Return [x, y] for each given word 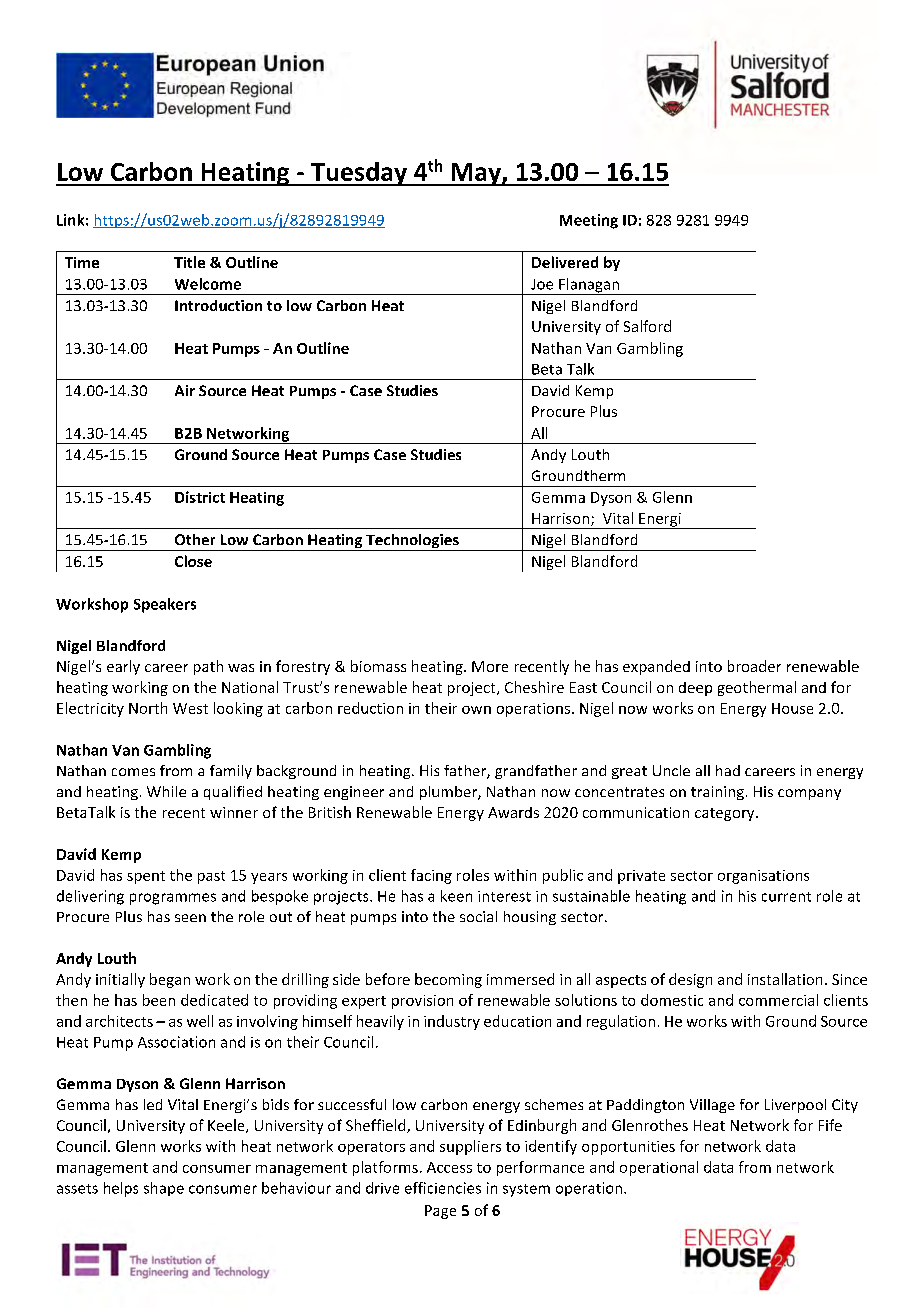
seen [190, 918]
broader [754, 666]
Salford [647, 326]
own [476, 710]
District [200, 497]
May [476, 174]
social [478, 916]
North [148, 708]
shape [164, 1189]
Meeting [589, 221]
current [786, 897]
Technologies [412, 542]
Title [189, 262]
